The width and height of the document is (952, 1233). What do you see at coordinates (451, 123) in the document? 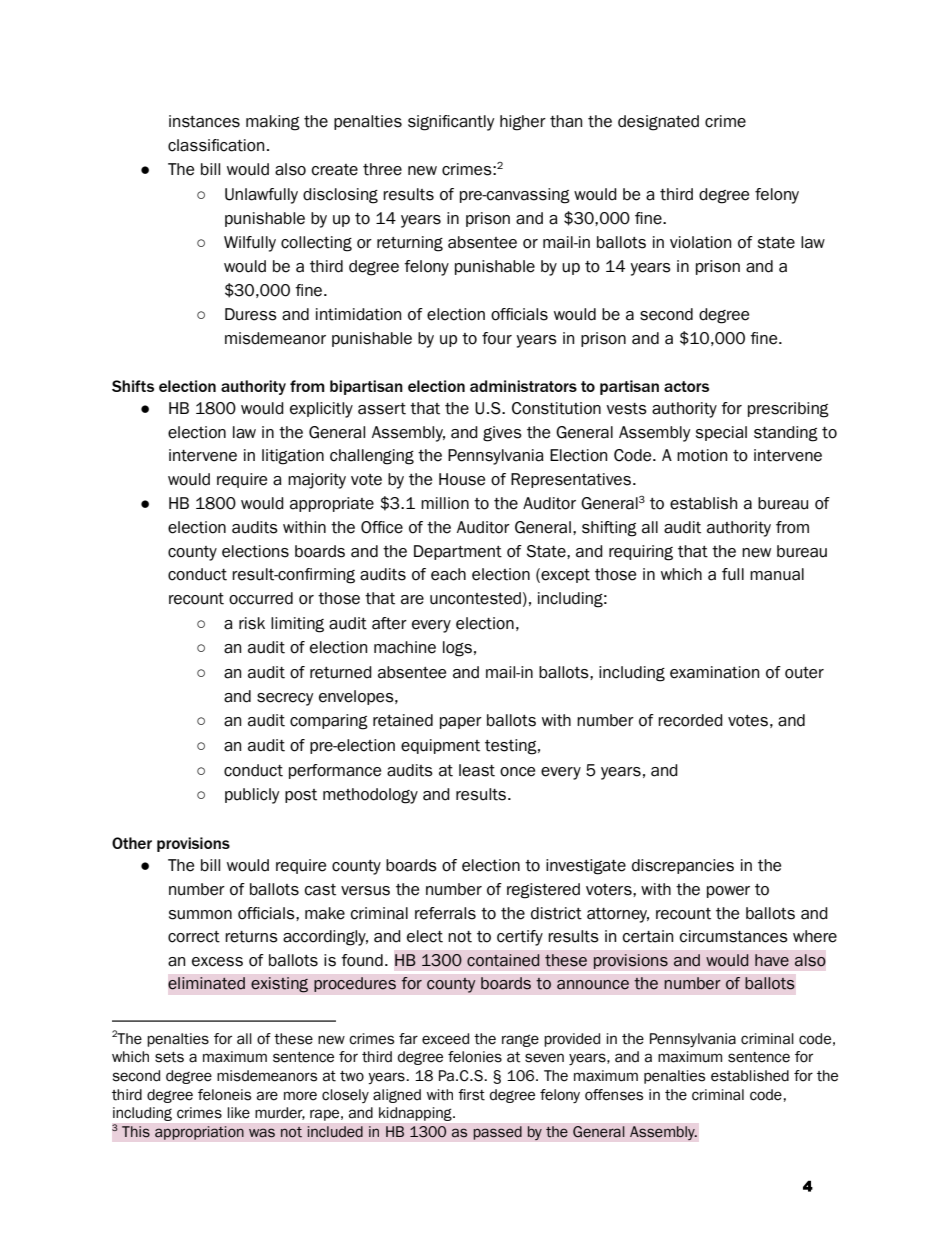
I see `significantly` at bounding box center [451, 123].
